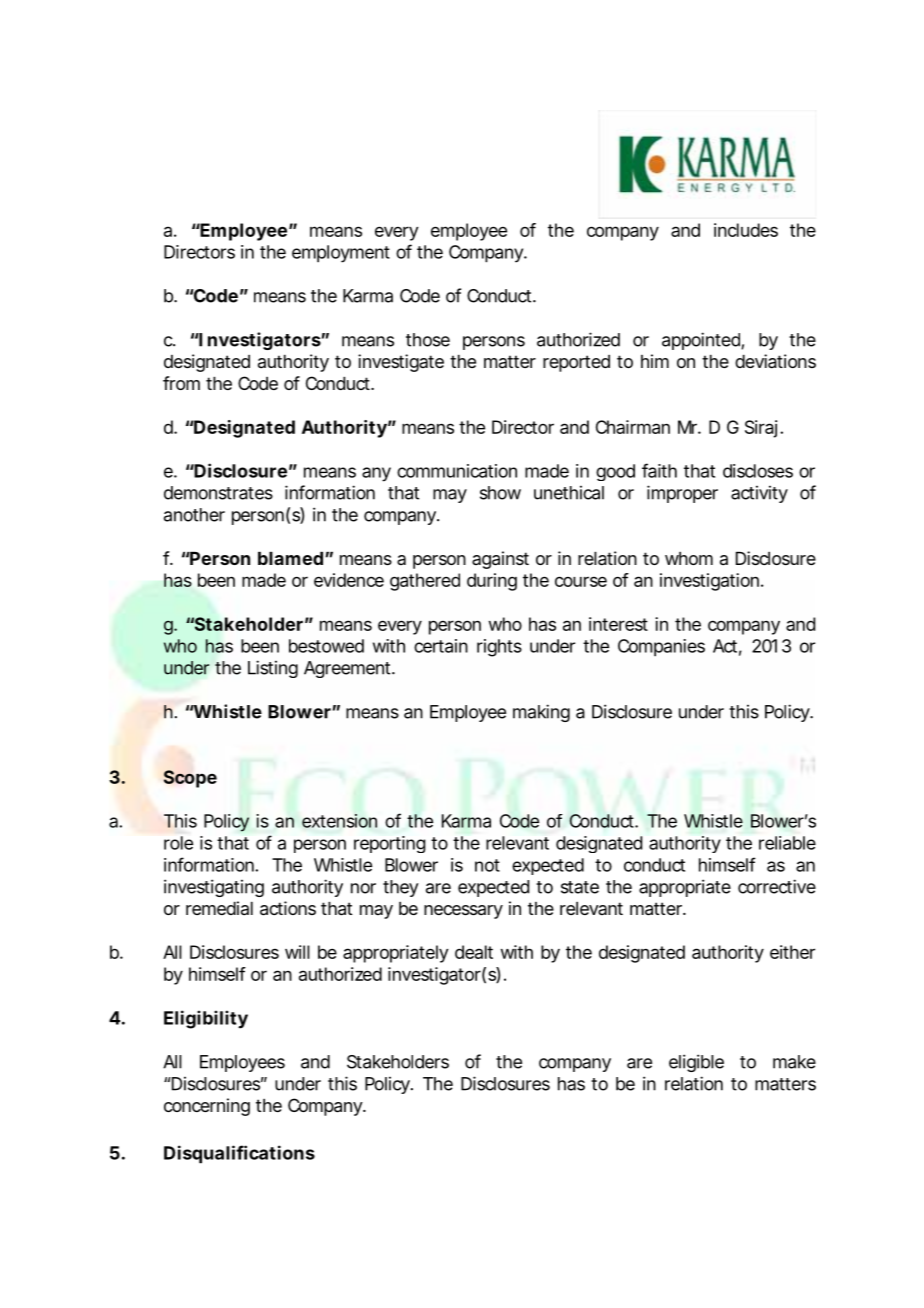 The height and width of the image is (1308, 924). What do you see at coordinates (207, 1107) in the image?
I see `concerning` at bounding box center [207, 1107].
